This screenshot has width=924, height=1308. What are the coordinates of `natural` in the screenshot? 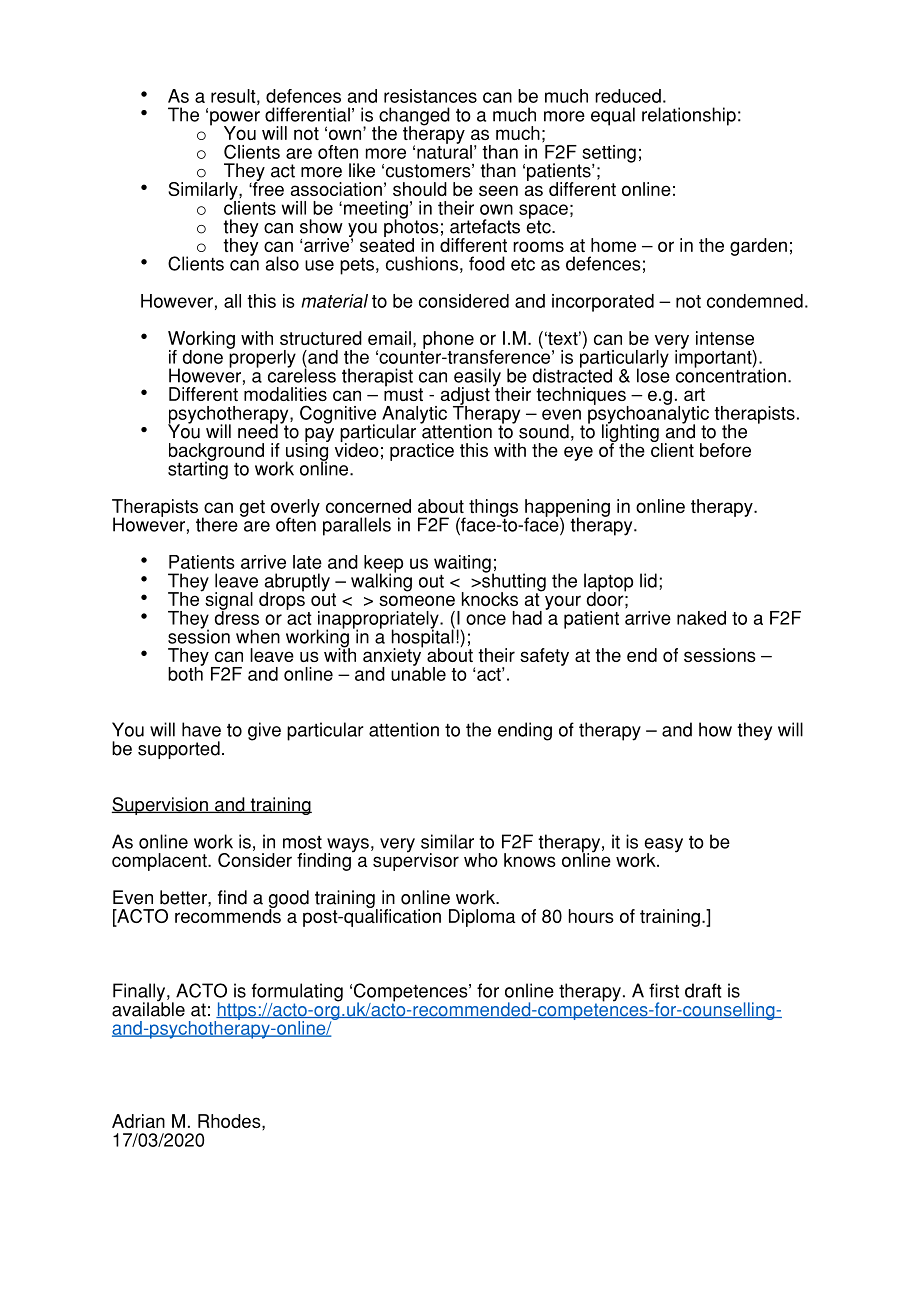 It's located at (444, 150).
